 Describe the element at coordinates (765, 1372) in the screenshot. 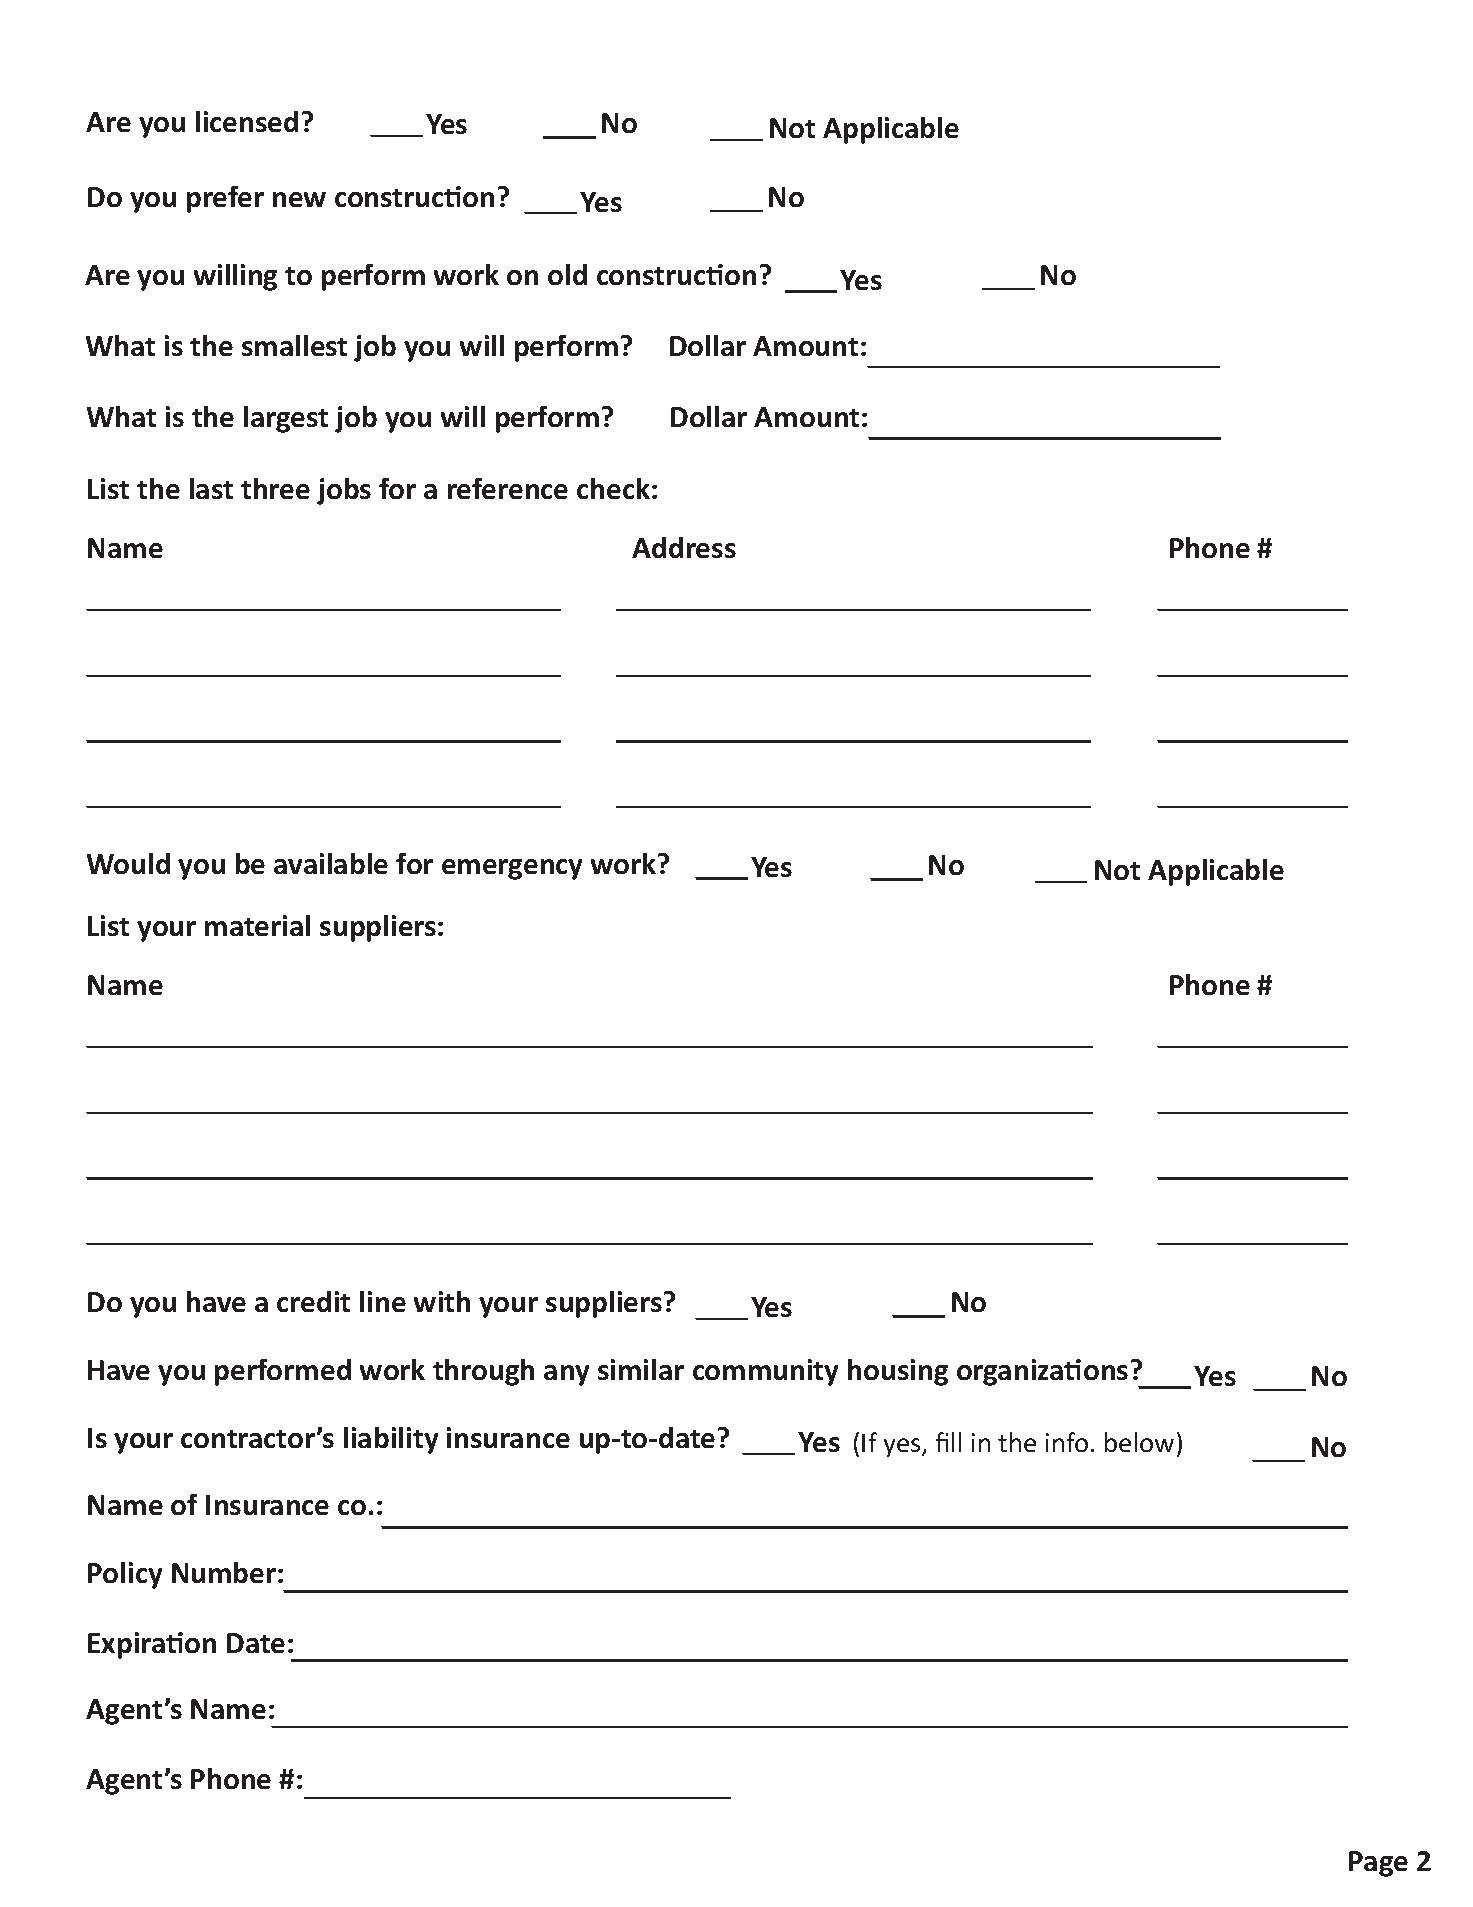

I see `community` at that location.
